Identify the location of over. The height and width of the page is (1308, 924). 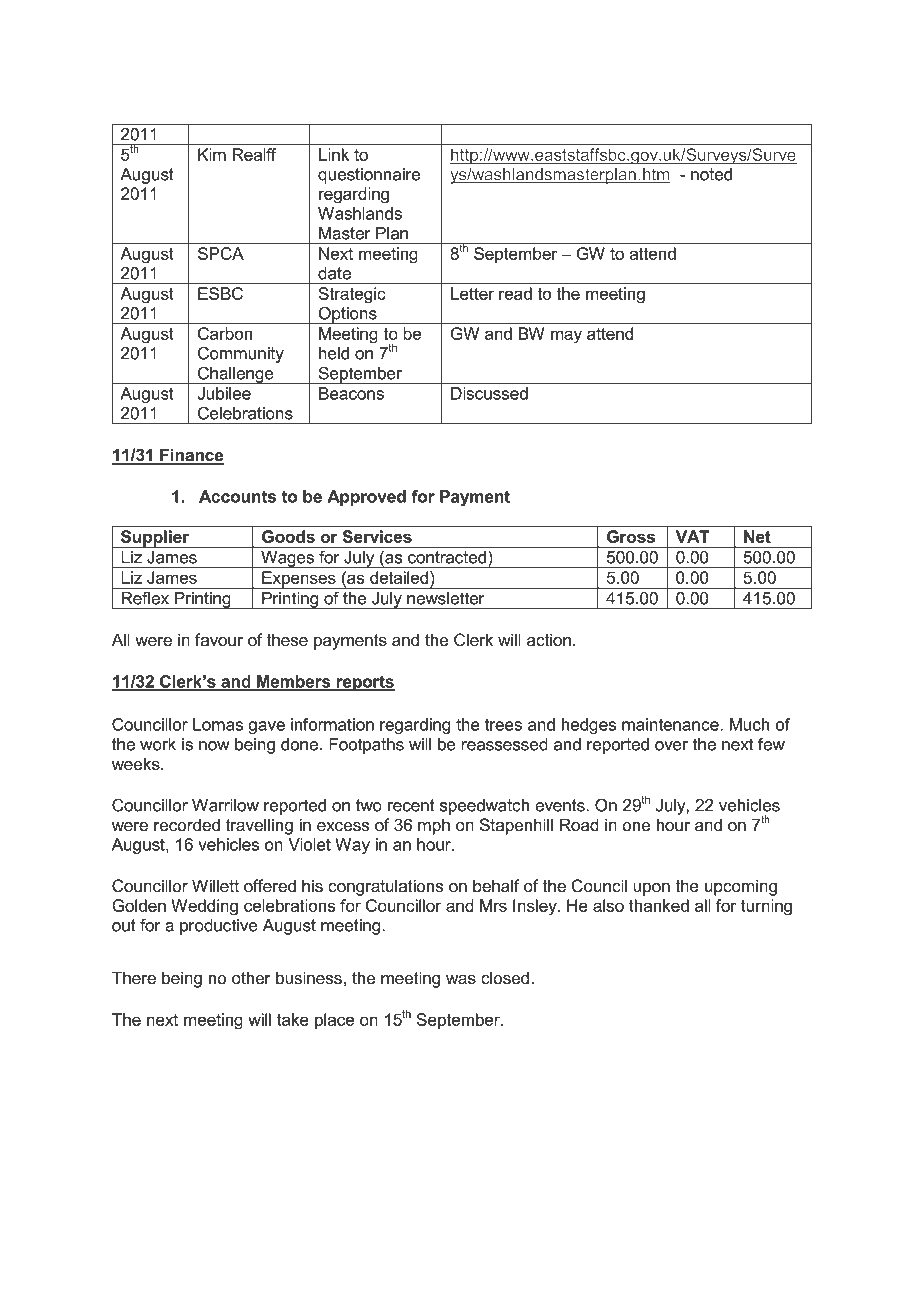
(671, 746).
